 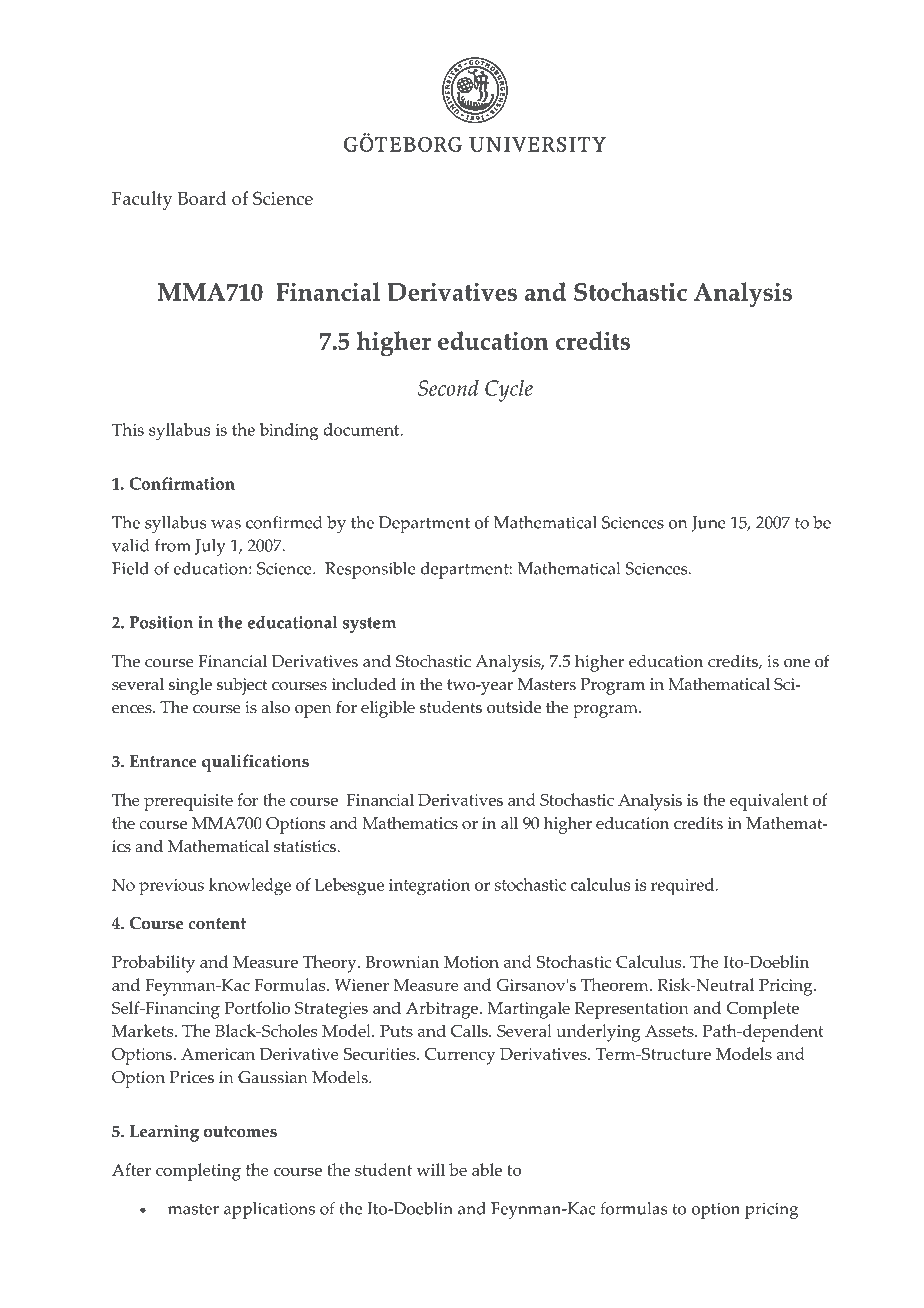 I want to click on integration, so click(x=429, y=887).
